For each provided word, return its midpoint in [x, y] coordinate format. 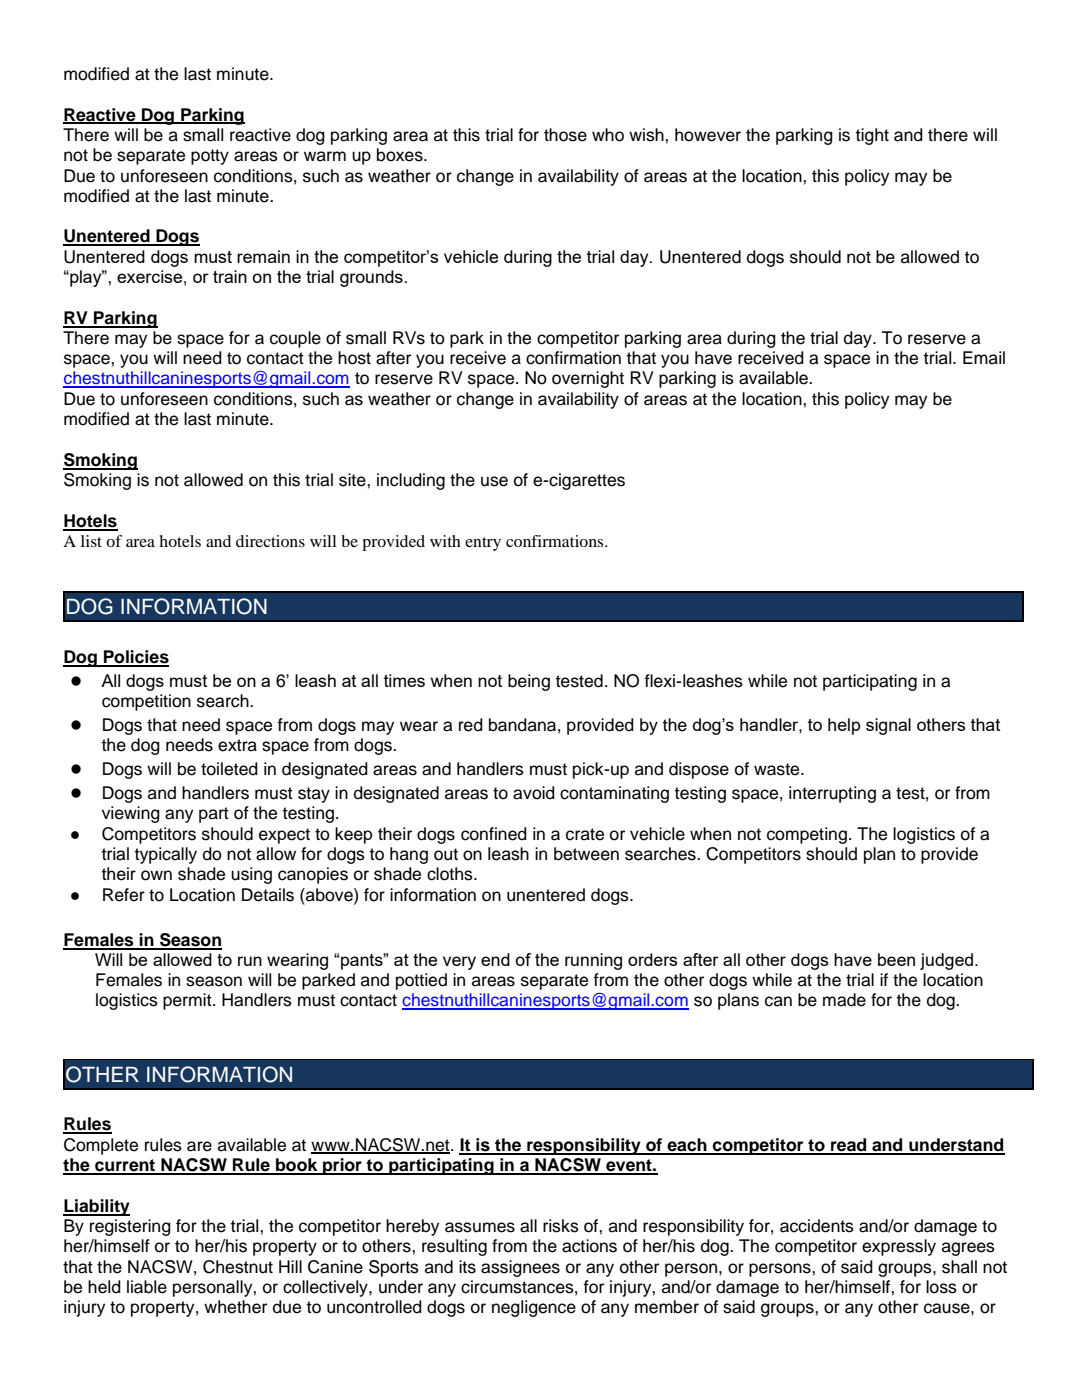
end [495, 959]
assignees [520, 1268]
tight [872, 136]
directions [270, 541]
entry [483, 544]
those [565, 135]
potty [210, 157]
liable [147, 1287]
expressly [899, 1247]
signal [888, 726]
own [156, 875]
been [896, 959]
